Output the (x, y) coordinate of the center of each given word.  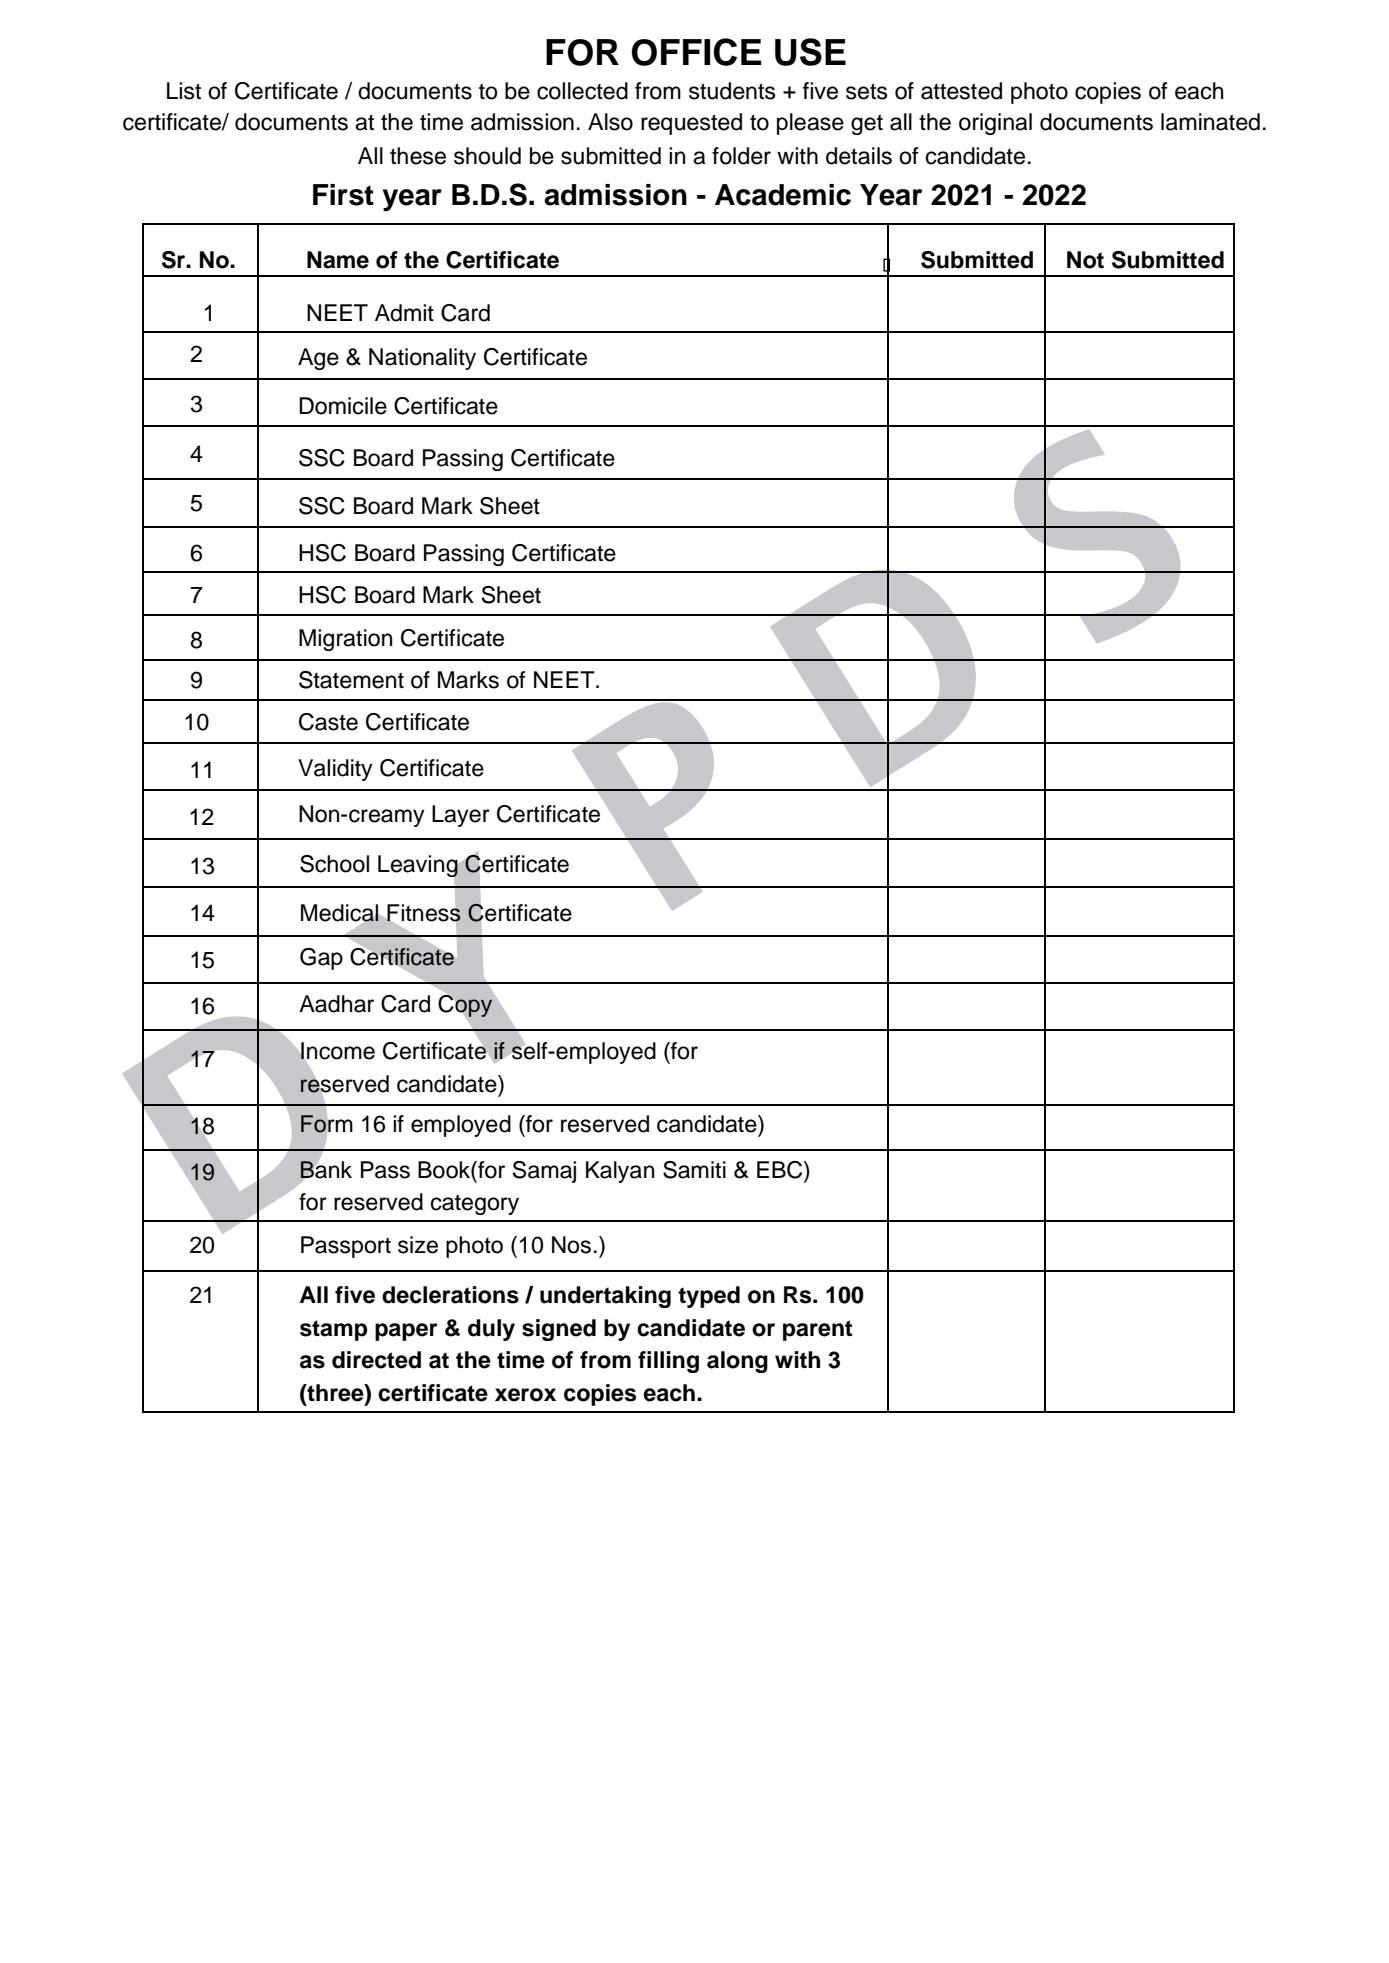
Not (1085, 260)
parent (817, 1330)
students (732, 91)
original (995, 124)
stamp (333, 1330)
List (184, 91)
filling (668, 1362)
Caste (328, 722)
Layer (461, 816)
